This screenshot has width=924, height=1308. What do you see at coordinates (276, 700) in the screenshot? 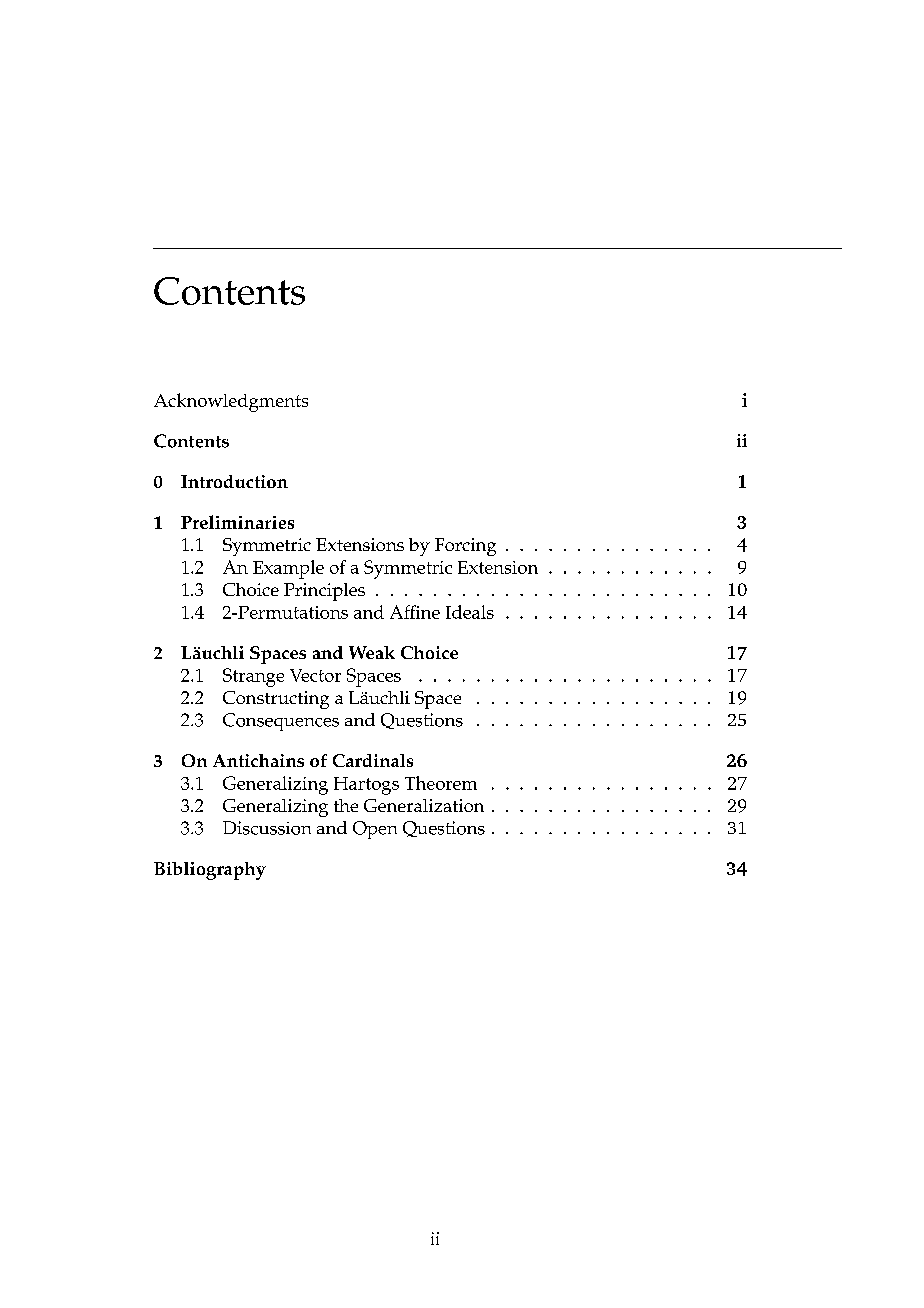
I see `Constructing` at bounding box center [276, 700].
